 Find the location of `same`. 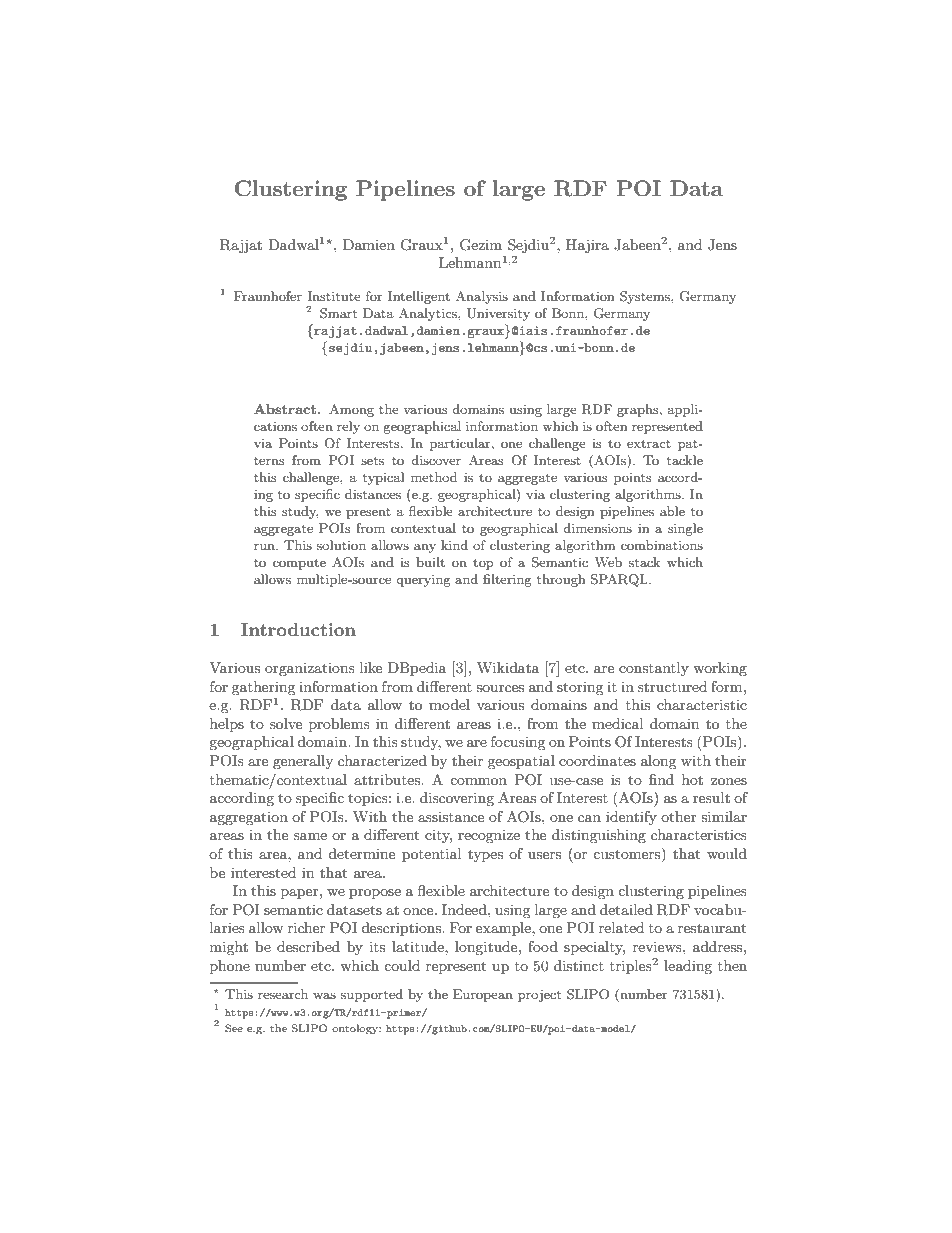

same is located at coordinates (310, 836).
